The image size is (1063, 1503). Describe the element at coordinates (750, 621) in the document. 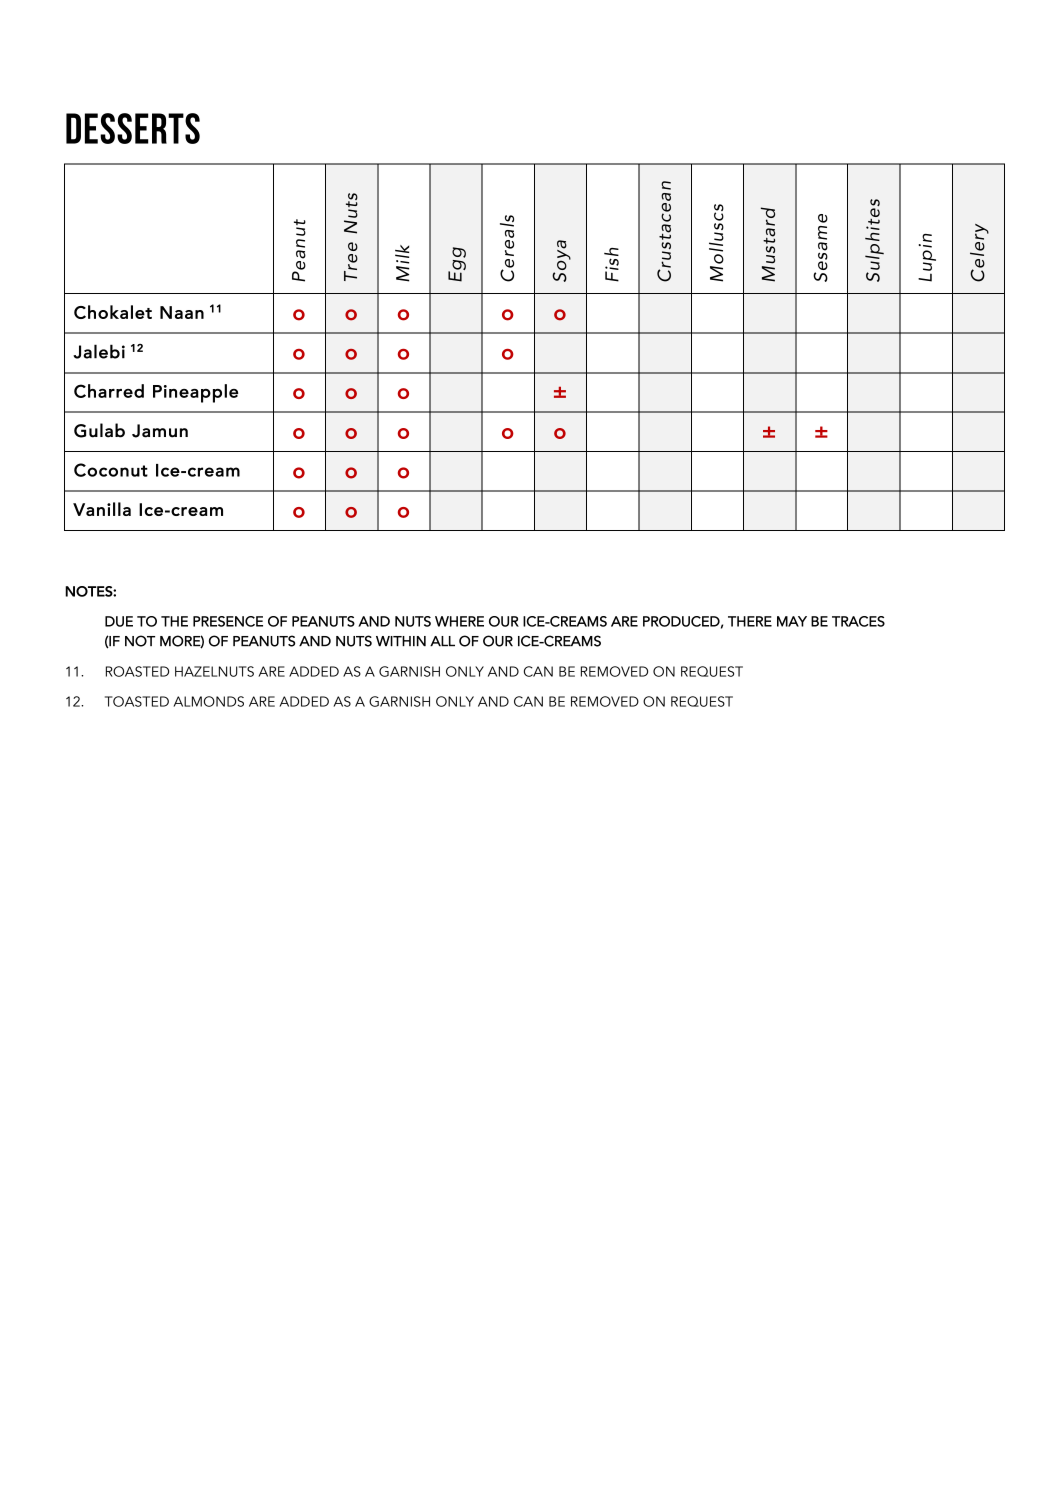

I see `THERE` at that location.
